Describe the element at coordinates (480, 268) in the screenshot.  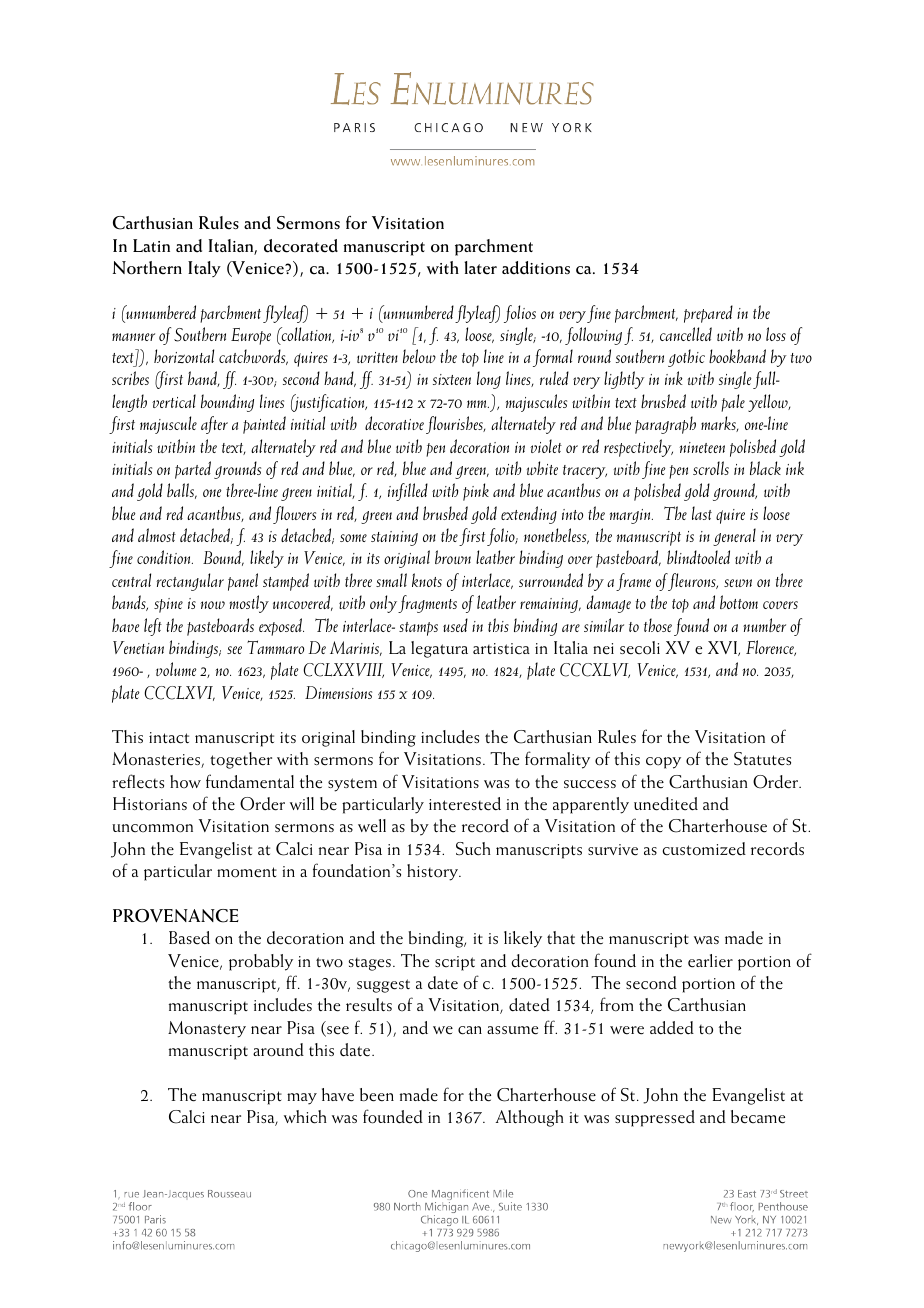
I see `later` at that location.
